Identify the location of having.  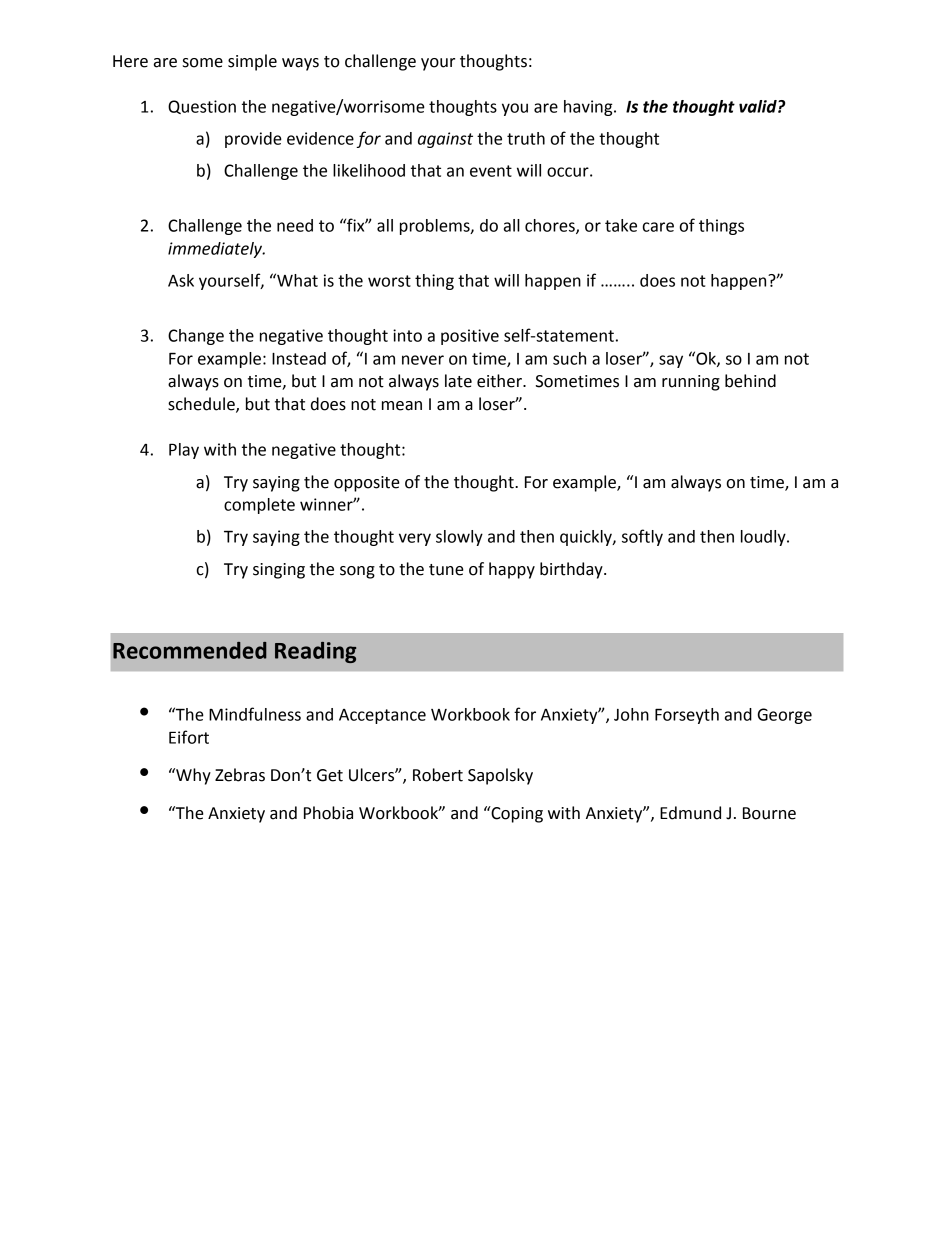
(589, 108).
